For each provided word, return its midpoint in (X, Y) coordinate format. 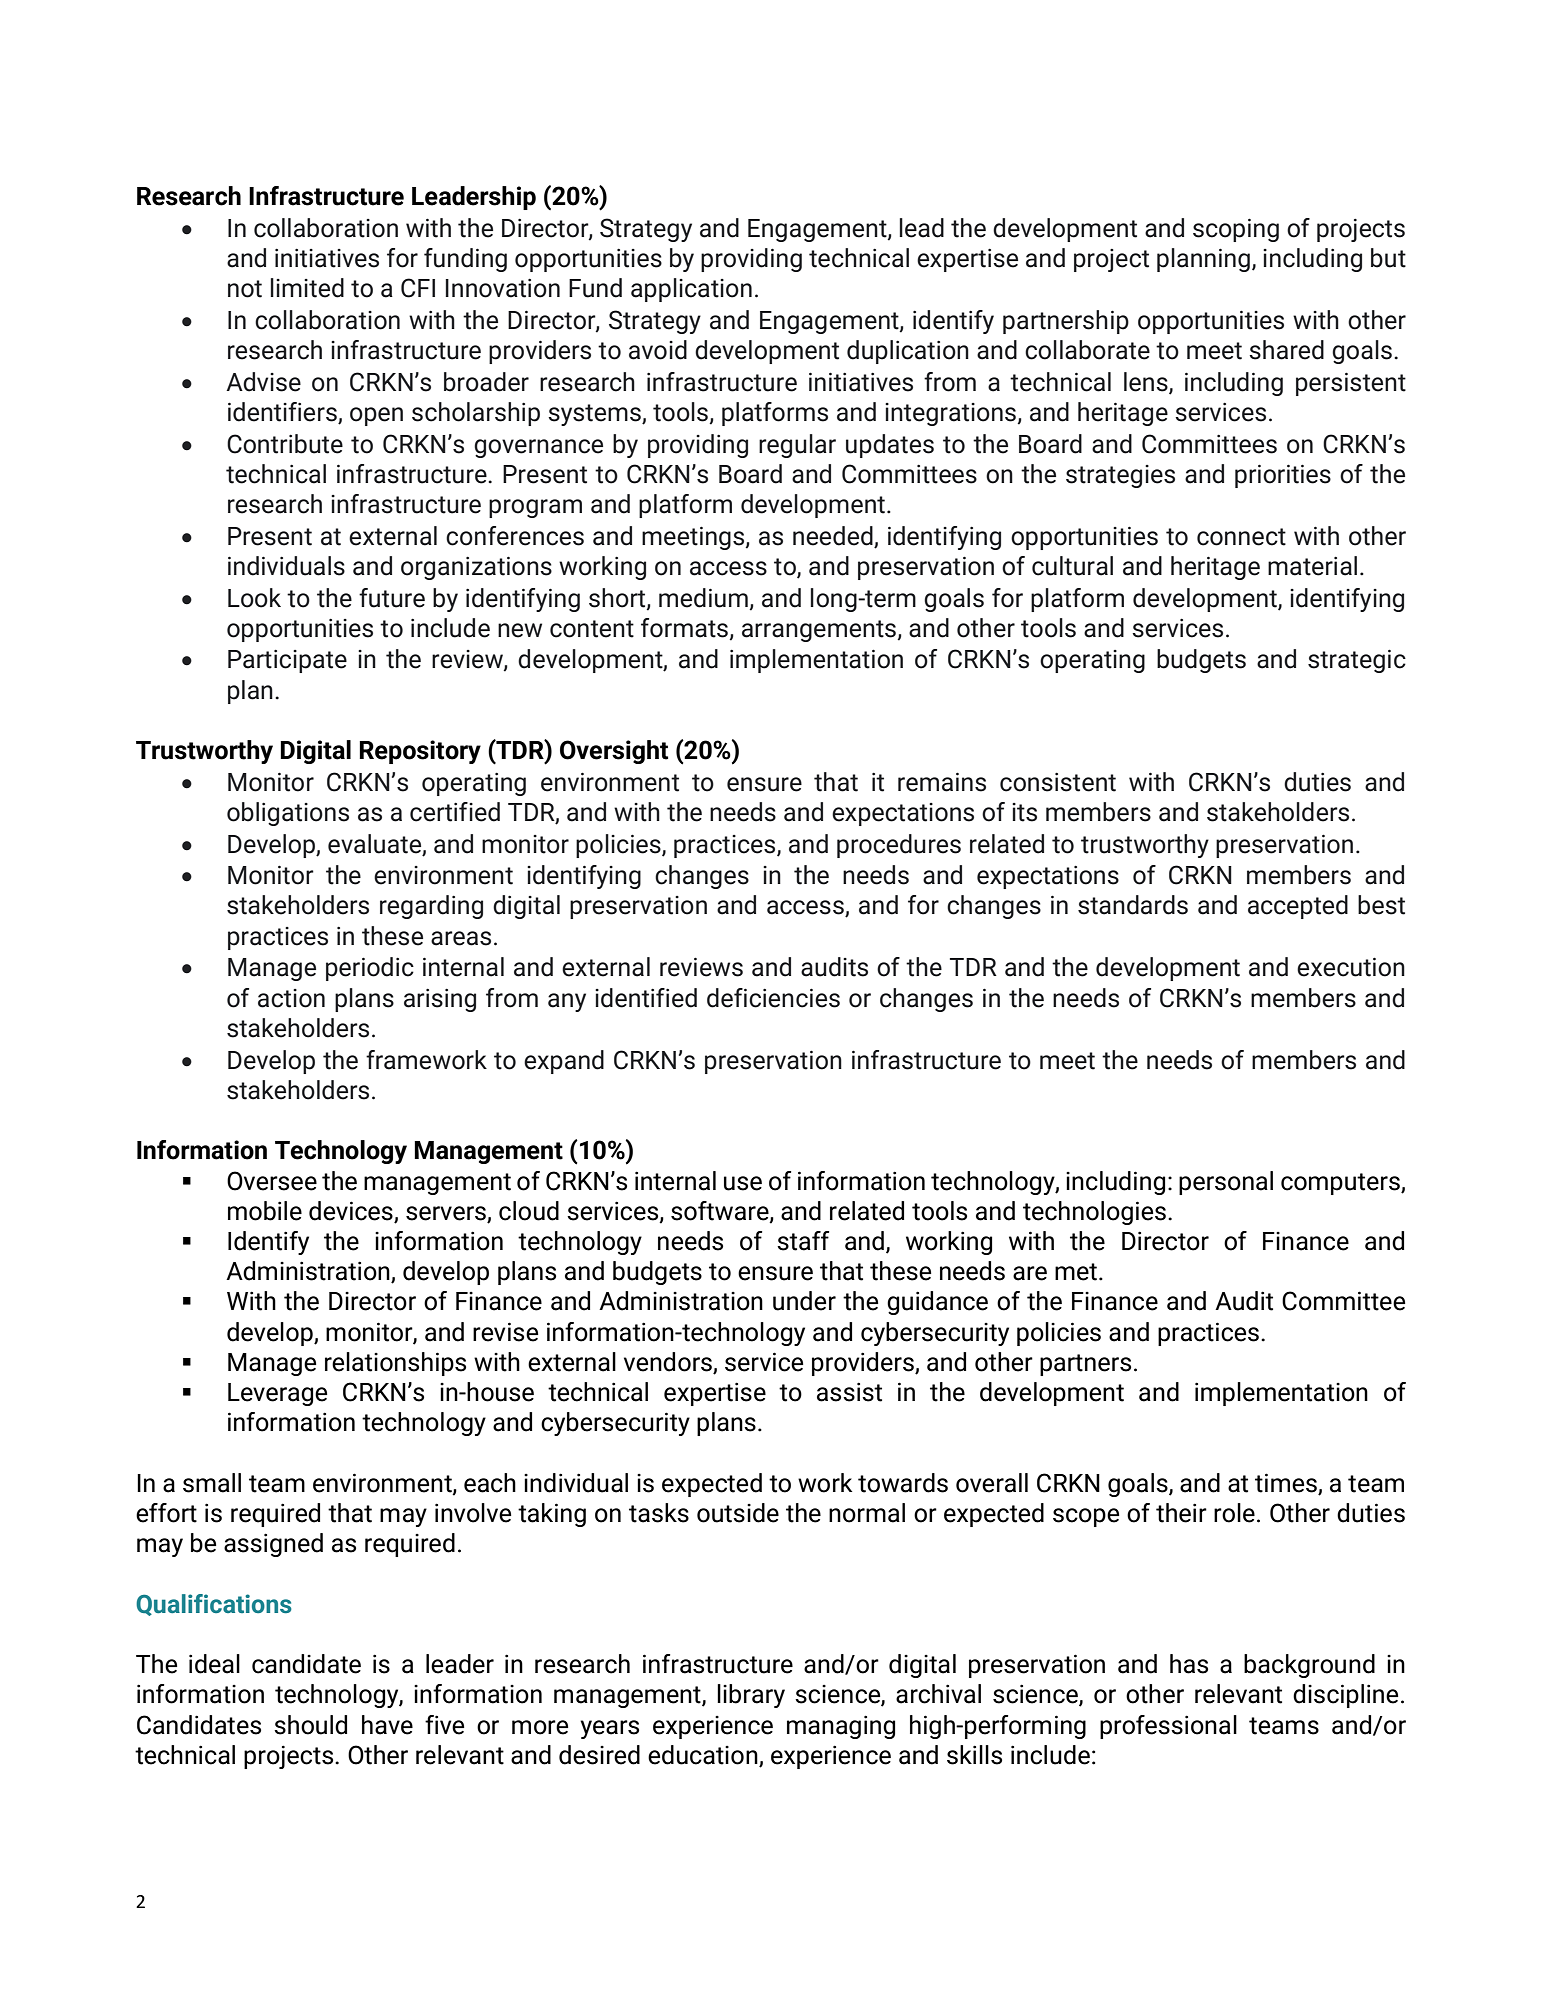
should (310, 1725)
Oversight (614, 752)
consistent (1058, 782)
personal (1226, 1183)
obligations (288, 814)
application (691, 290)
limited (307, 288)
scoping (1236, 230)
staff (803, 1241)
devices (351, 1211)
